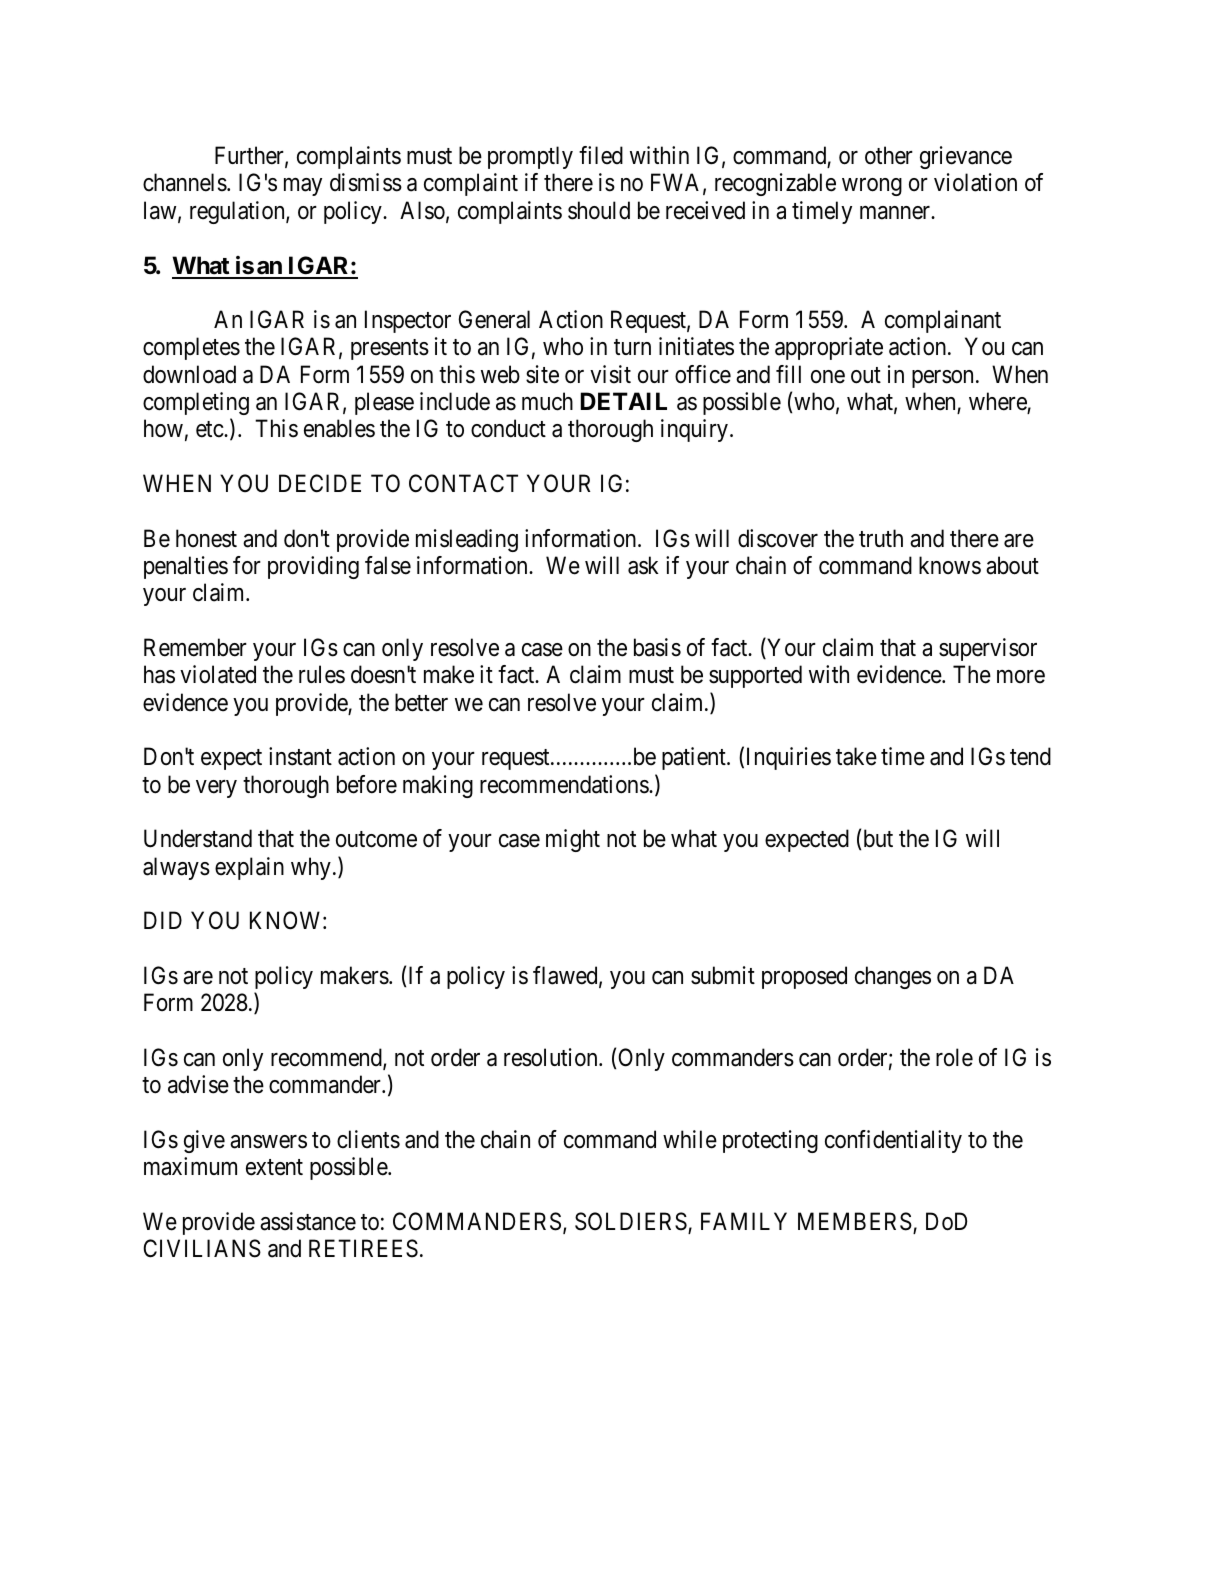 This page has height=1569, width=1212. What do you see at coordinates (163, 920) in the page?
I see `DID` at bounding box center [163, 920].
